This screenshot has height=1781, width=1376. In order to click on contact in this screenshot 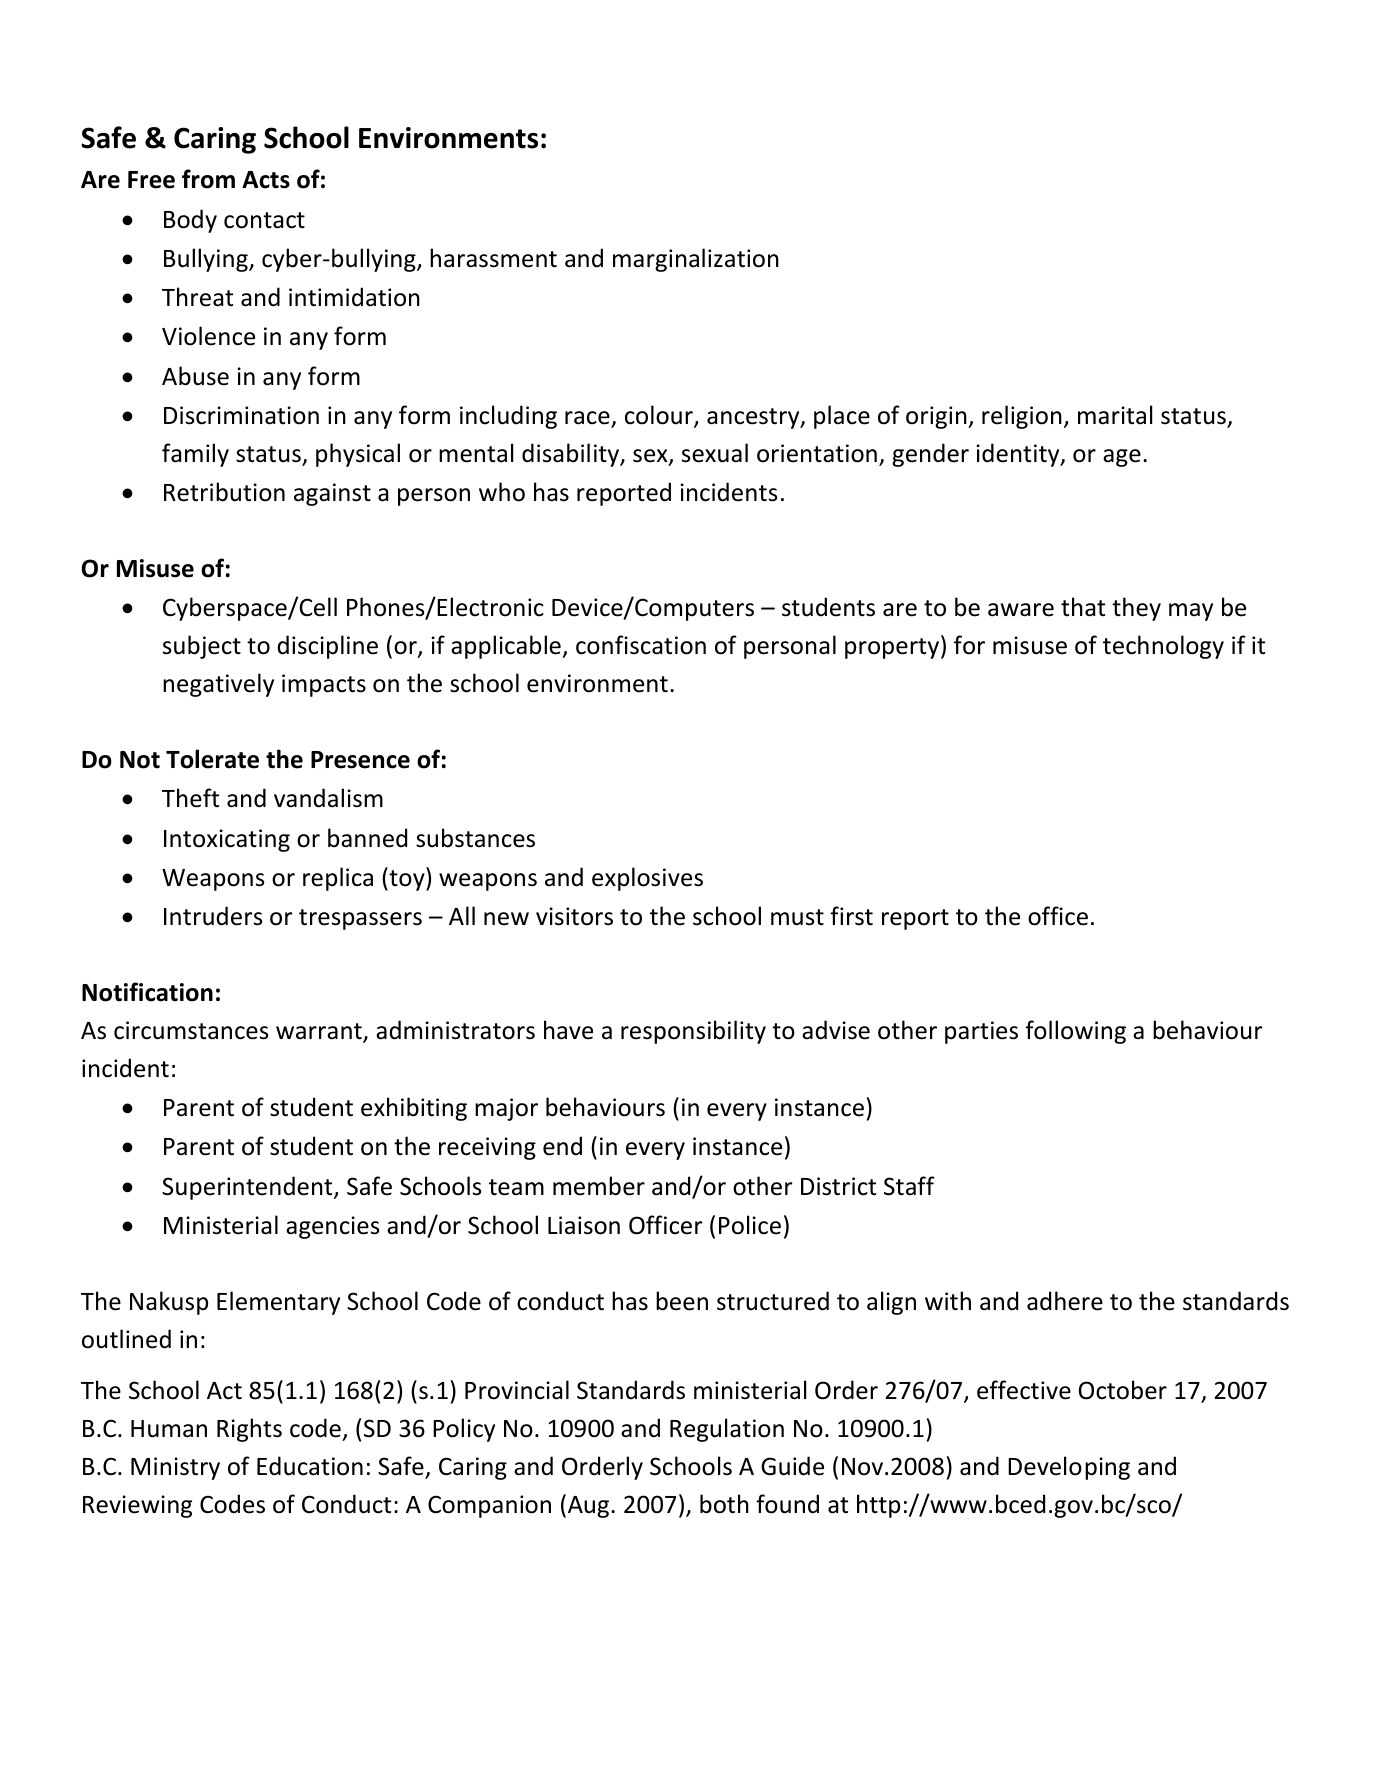, I will do `click(264, 220)`.
